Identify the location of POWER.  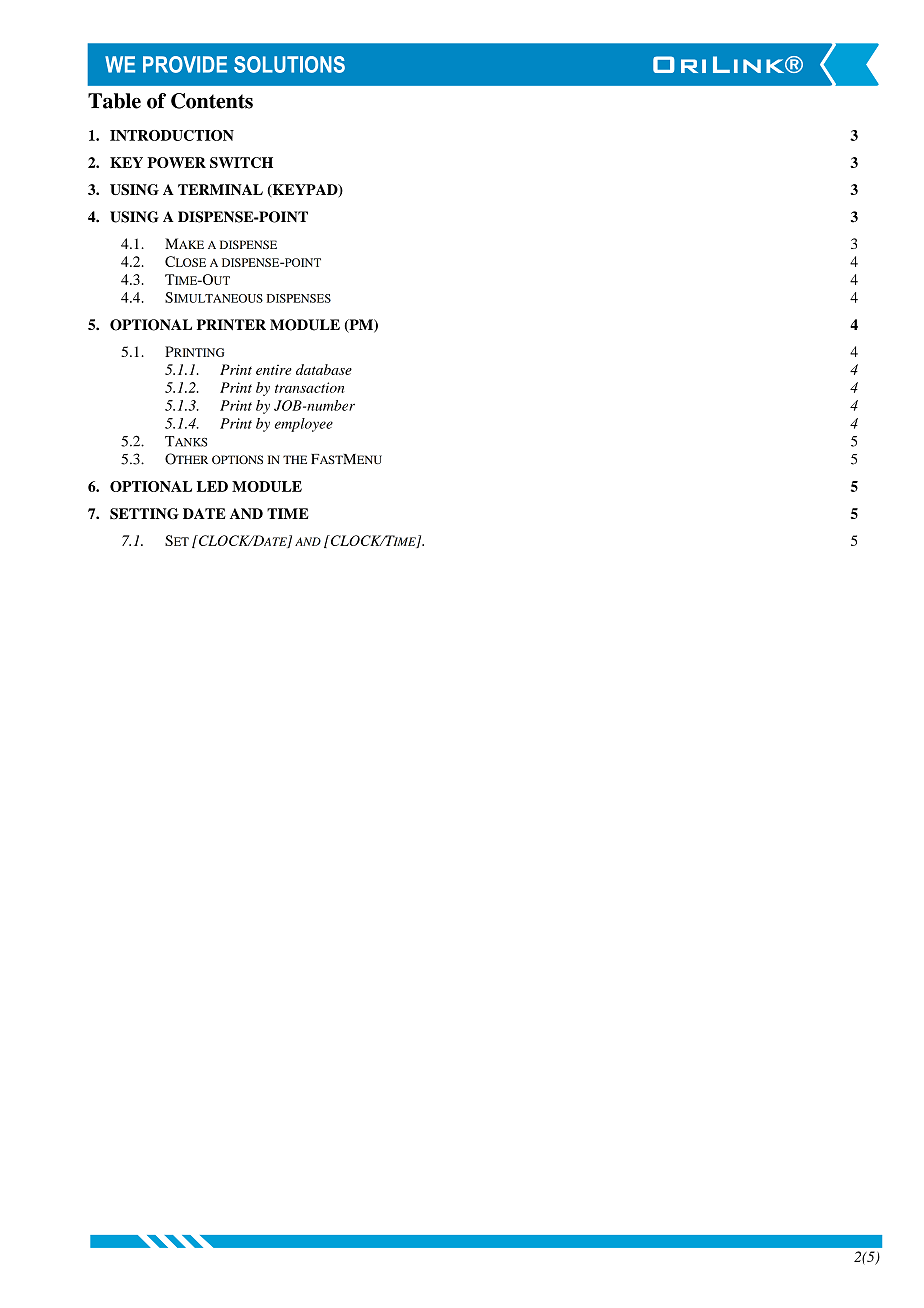
(176, 162).
